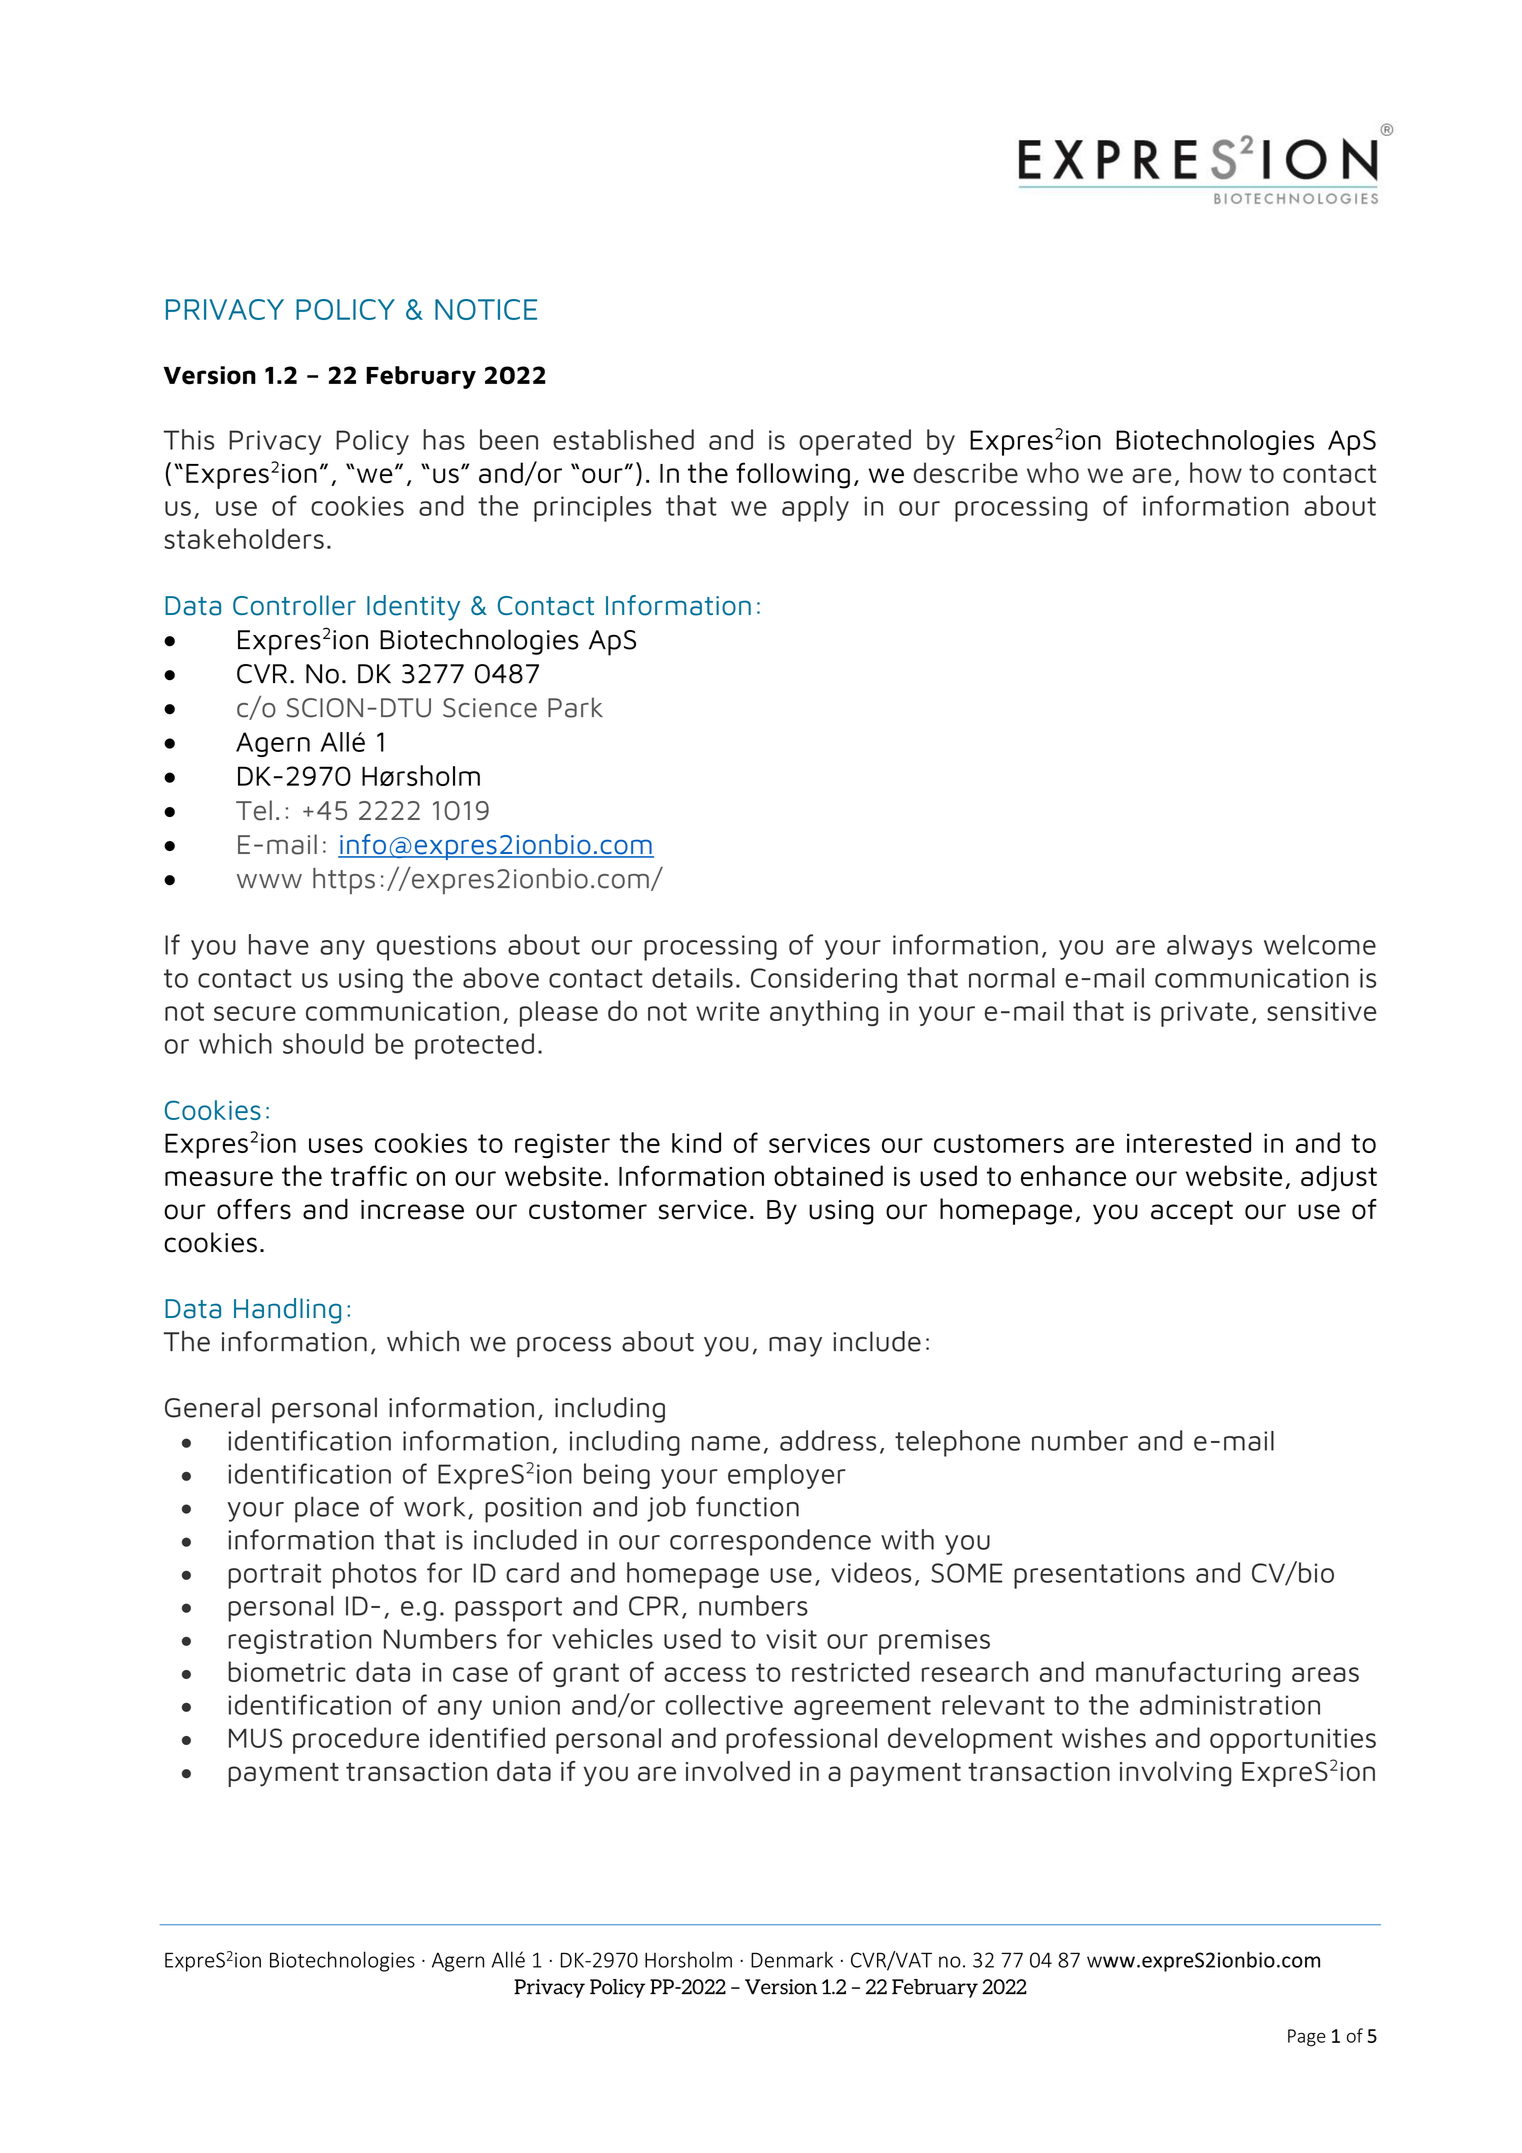 Image resolution: width=1522 pixels, height=2153 pixels. What do you see at coordinates (792, 1959) in the screenshot?
I see `Denmark` at bounding box center [792, 1959].
